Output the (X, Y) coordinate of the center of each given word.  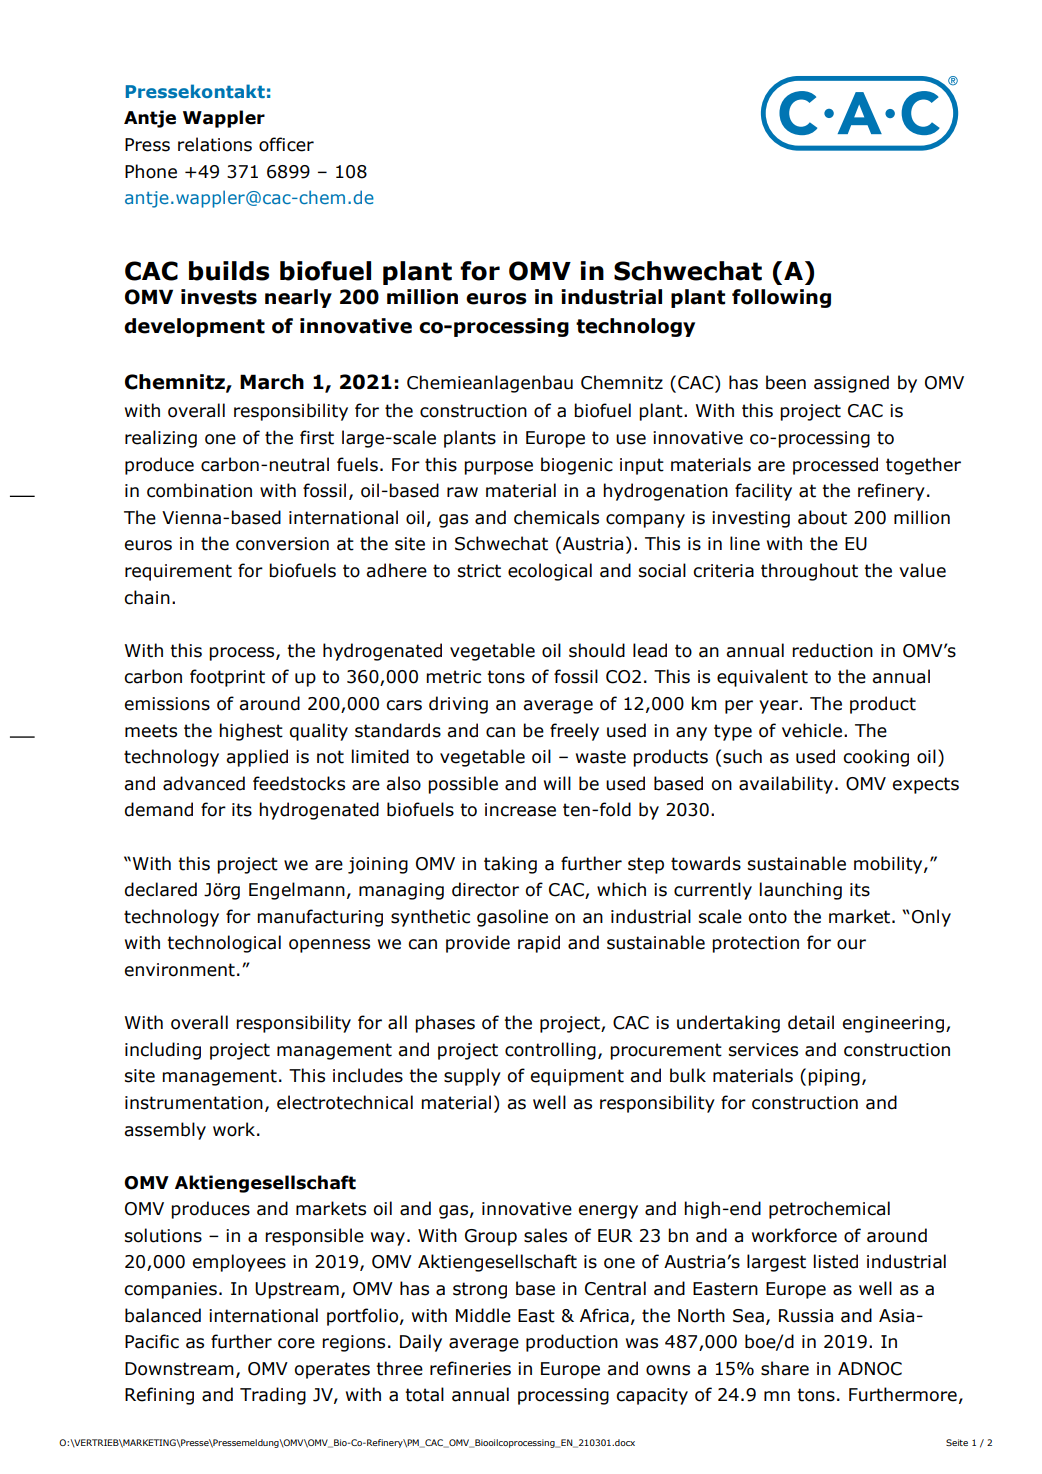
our (851, 944)
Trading (273, 1396)
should (597, 650)
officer (286, 144)
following (781, 298)
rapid (539, 944)
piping (834, 1077)
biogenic (577, 466)
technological (224, 944)
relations (215, 144)
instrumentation (194, 1103)
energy (608, 1212)
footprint (227, 678)
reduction (832, 650)
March (272, 382)
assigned (851, 384)
